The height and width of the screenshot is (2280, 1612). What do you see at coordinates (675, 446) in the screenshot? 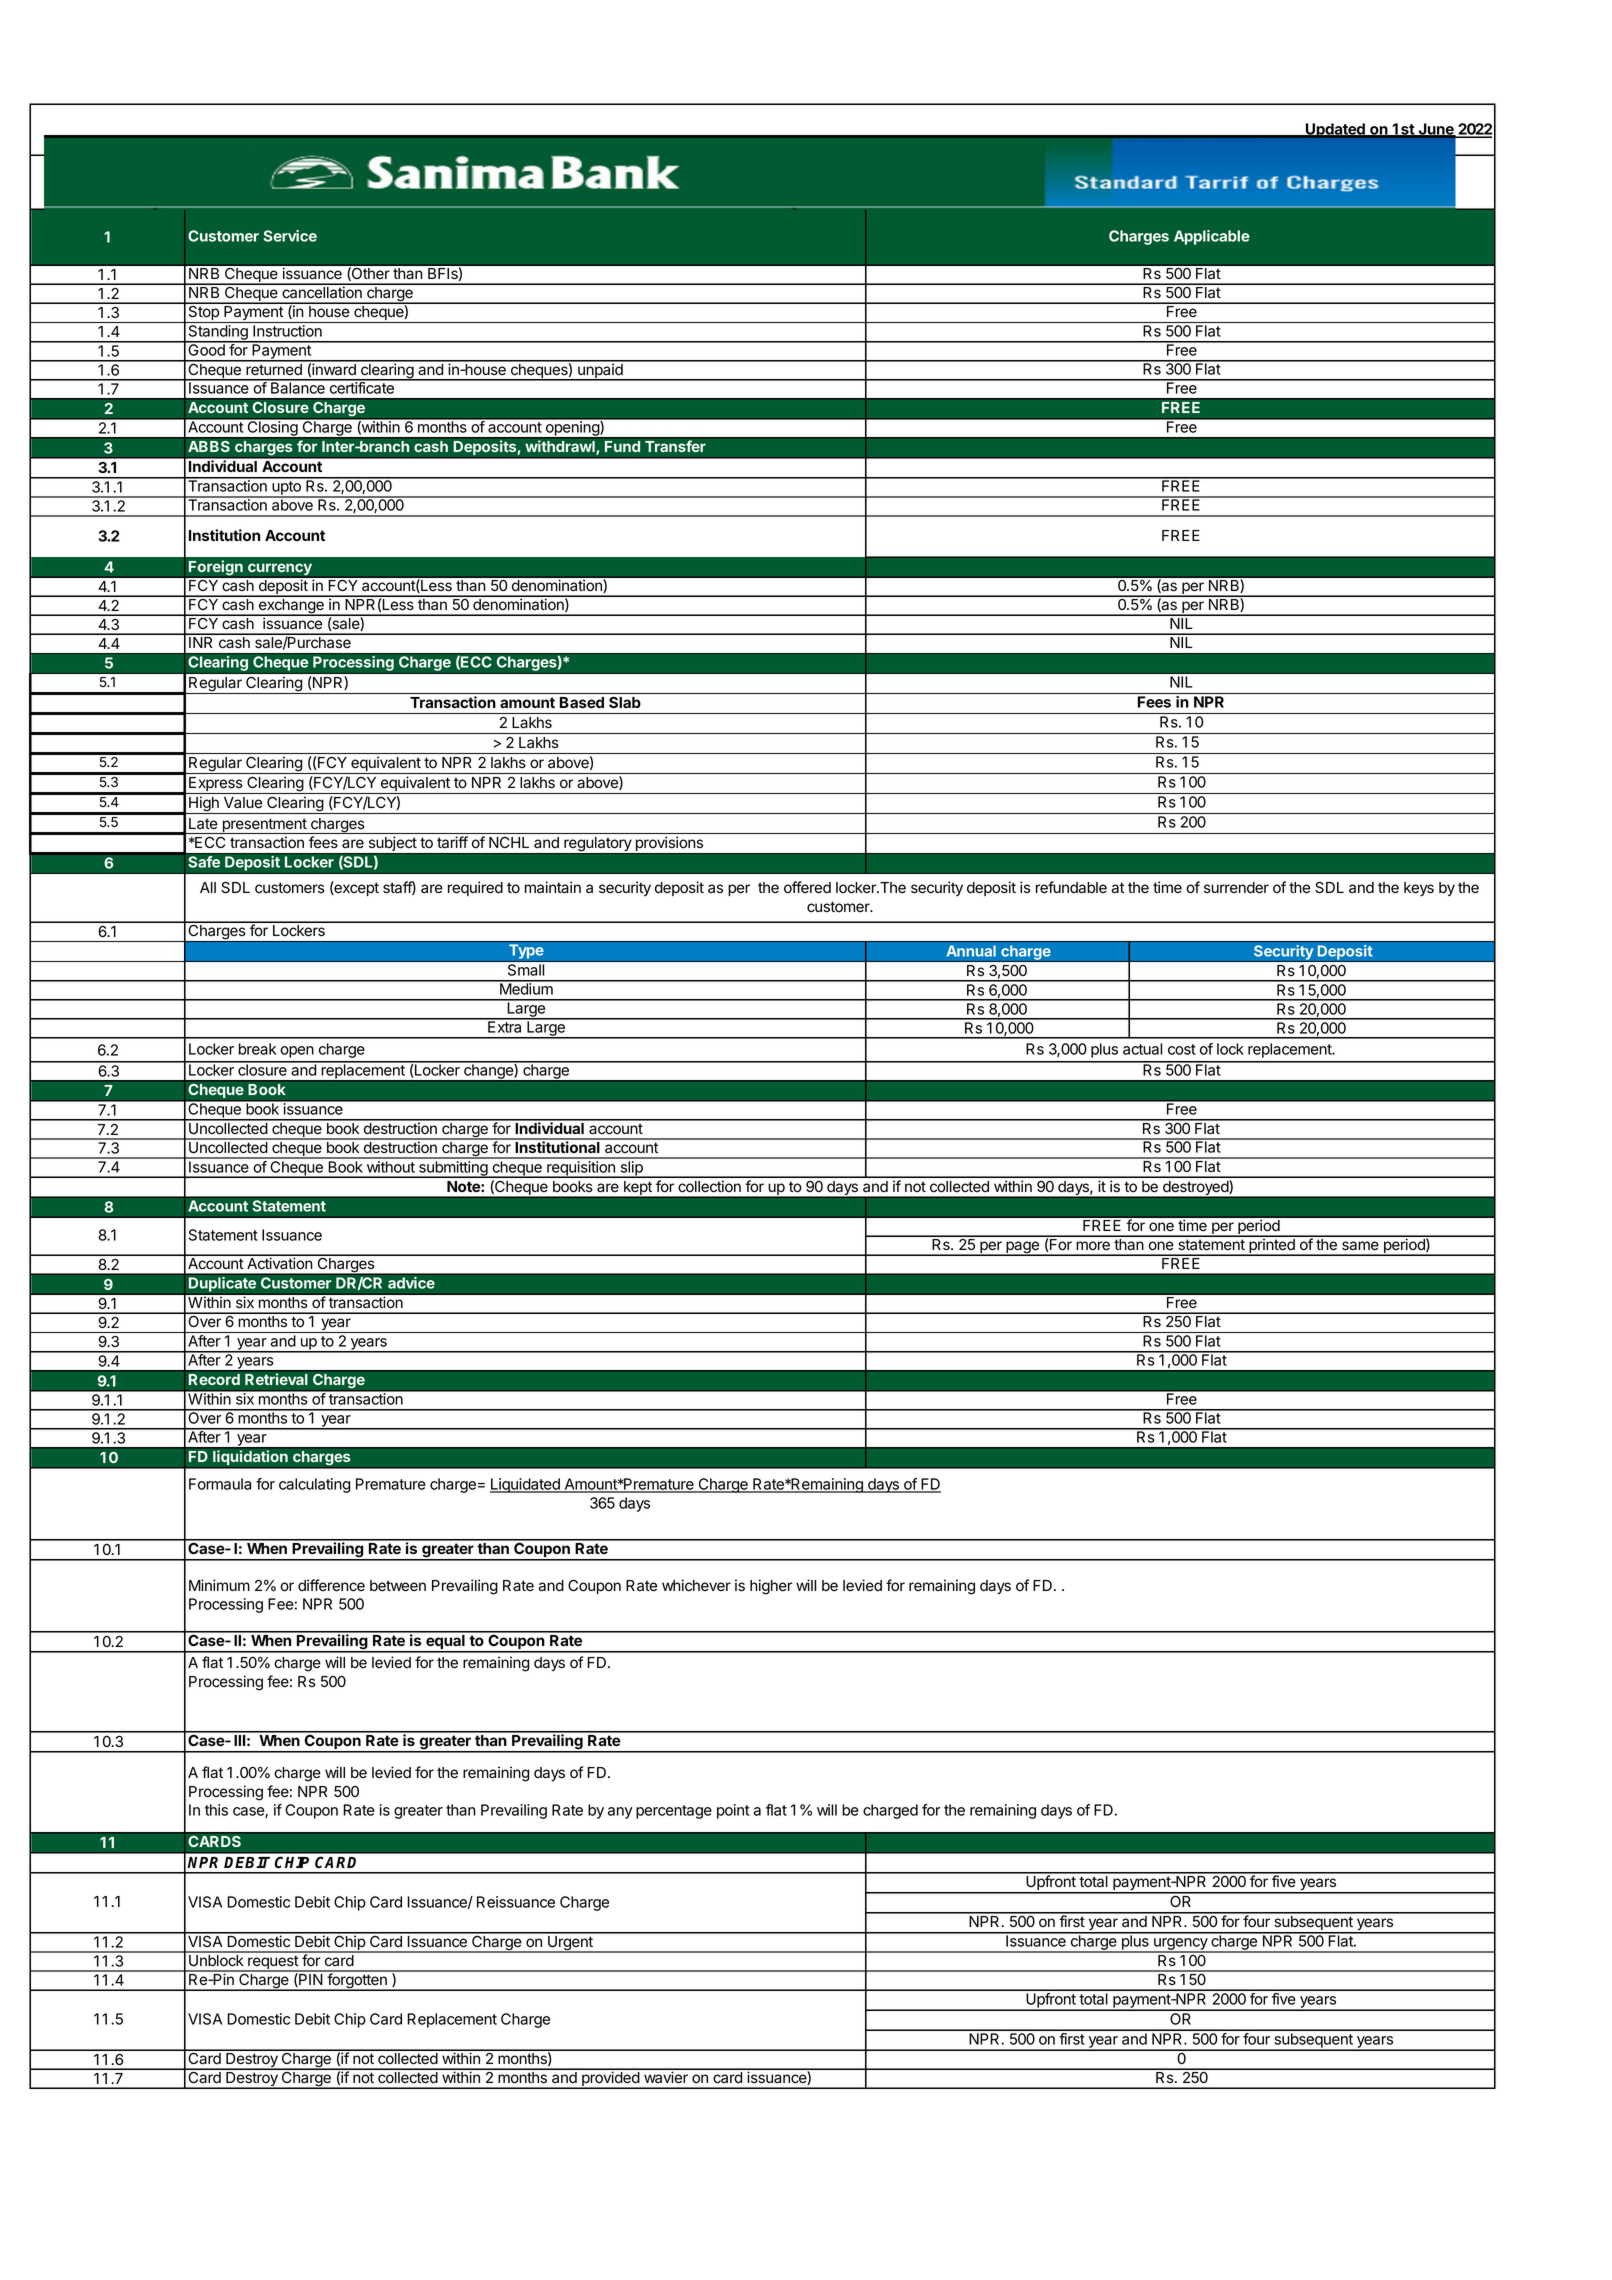
I see `Transfer` at bounding box center [675, 446].
